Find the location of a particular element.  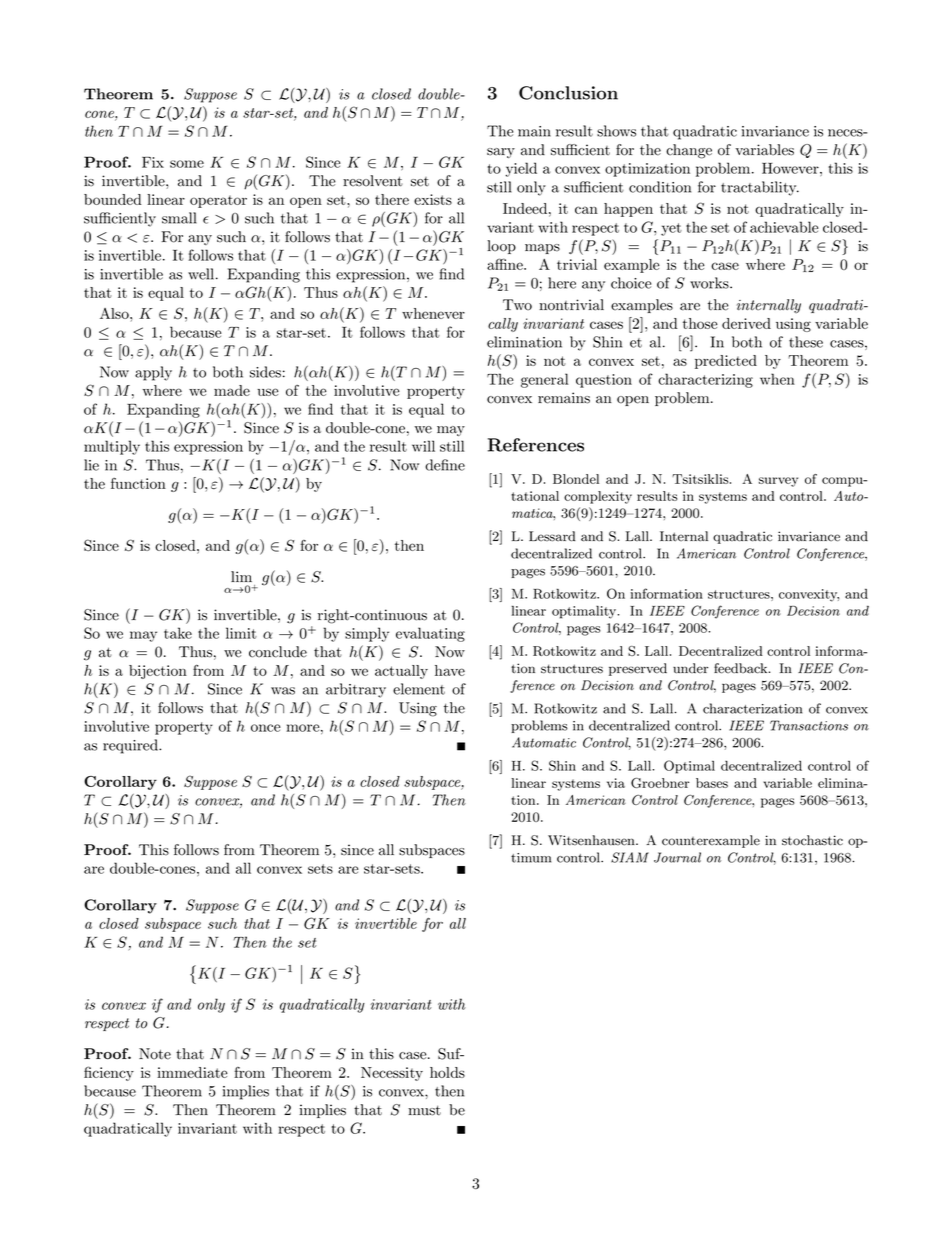

predicted is located at coordinates (726, 362).
